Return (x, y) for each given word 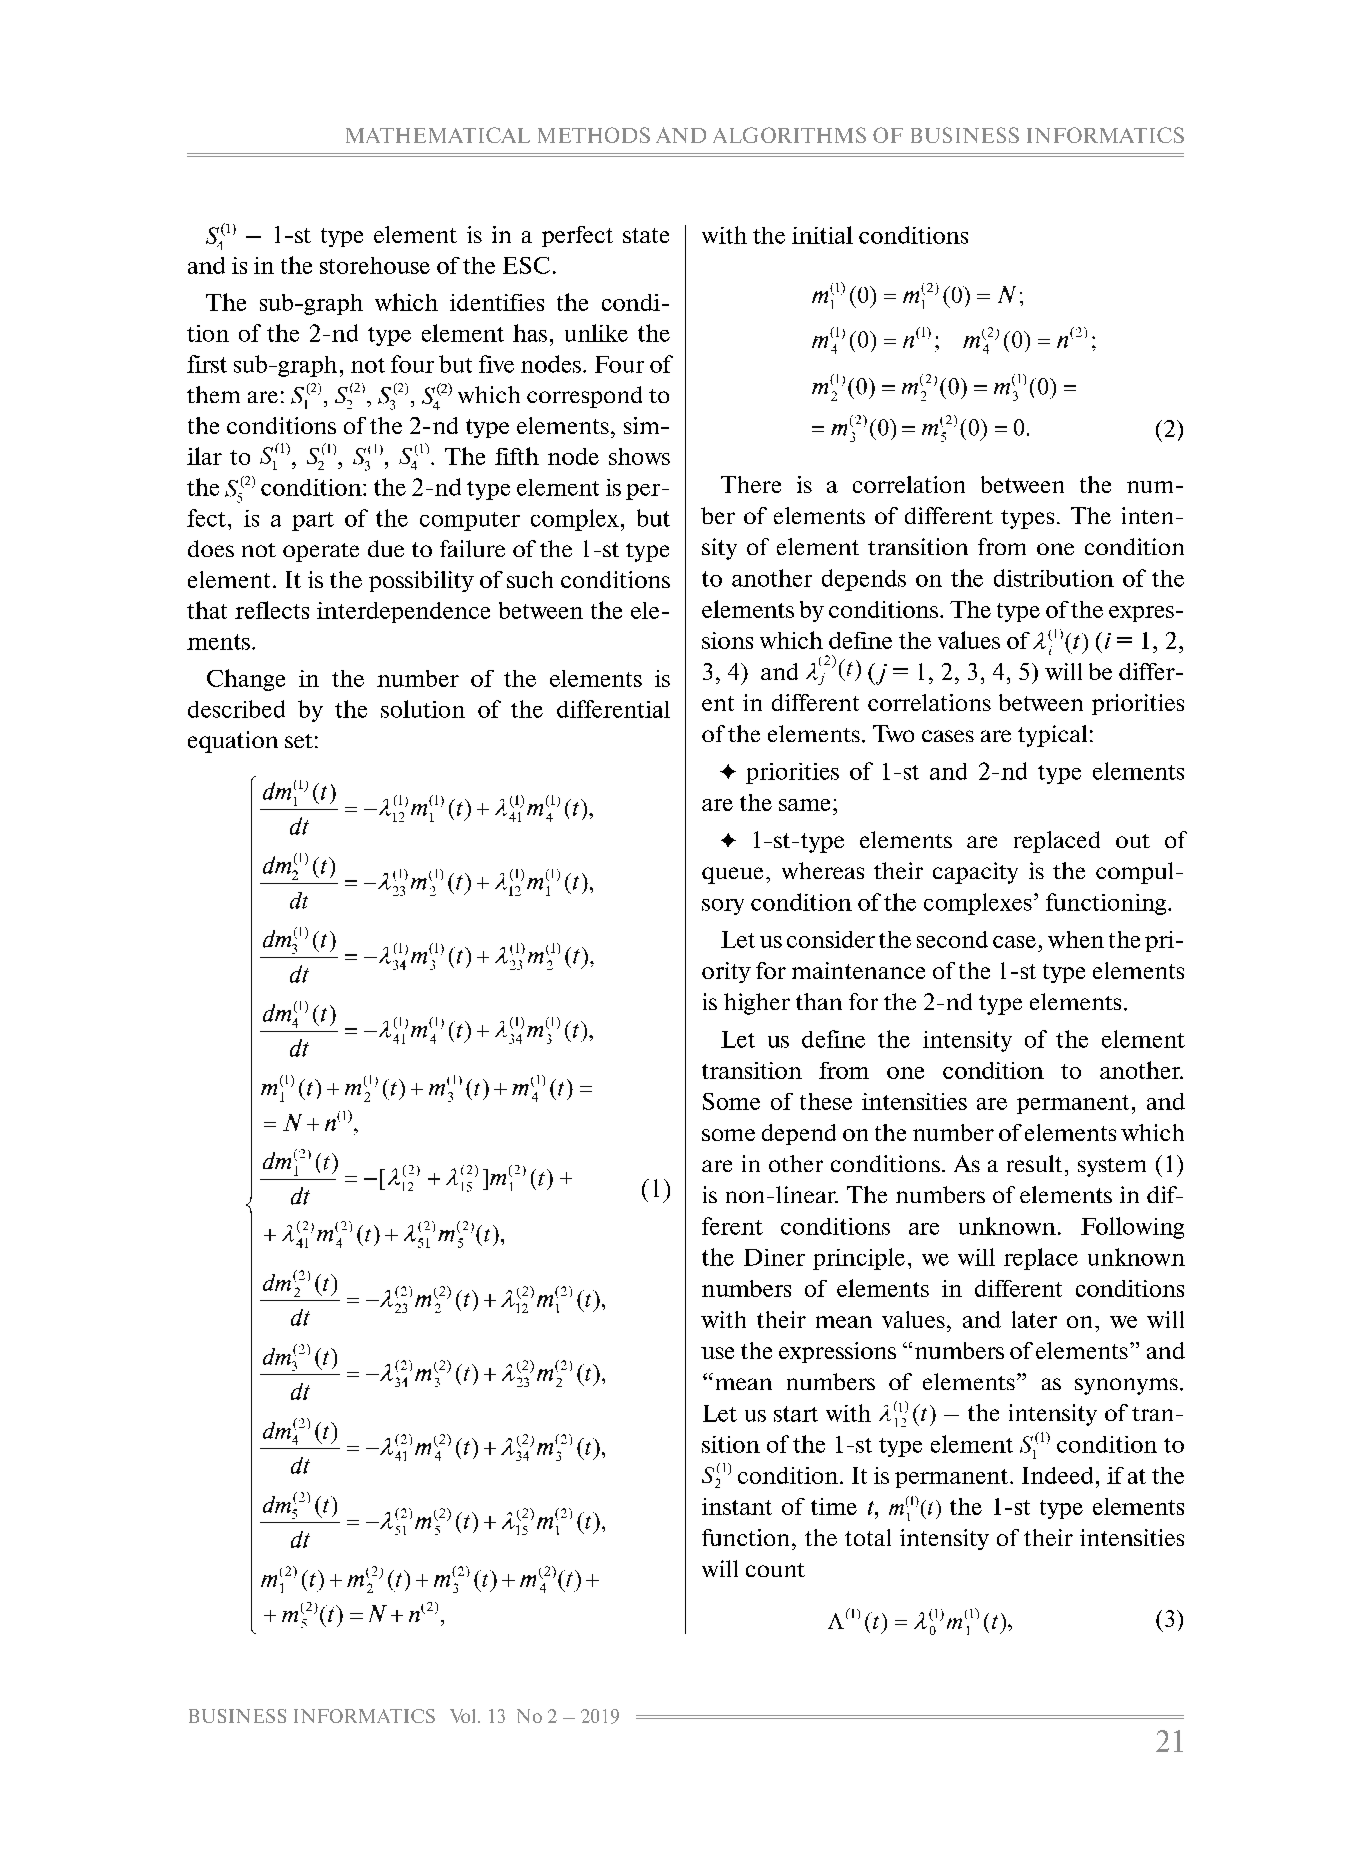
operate (321, 552)
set (299, 741)
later (1034, 1319)
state (646, 235)
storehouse (375, 265)
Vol (464, 1716)
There (751, 484)
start (796, 1414)
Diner (774, 1257)
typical (1052, 736)
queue (732, 875)
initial (822, 235)
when (1076, 939)
